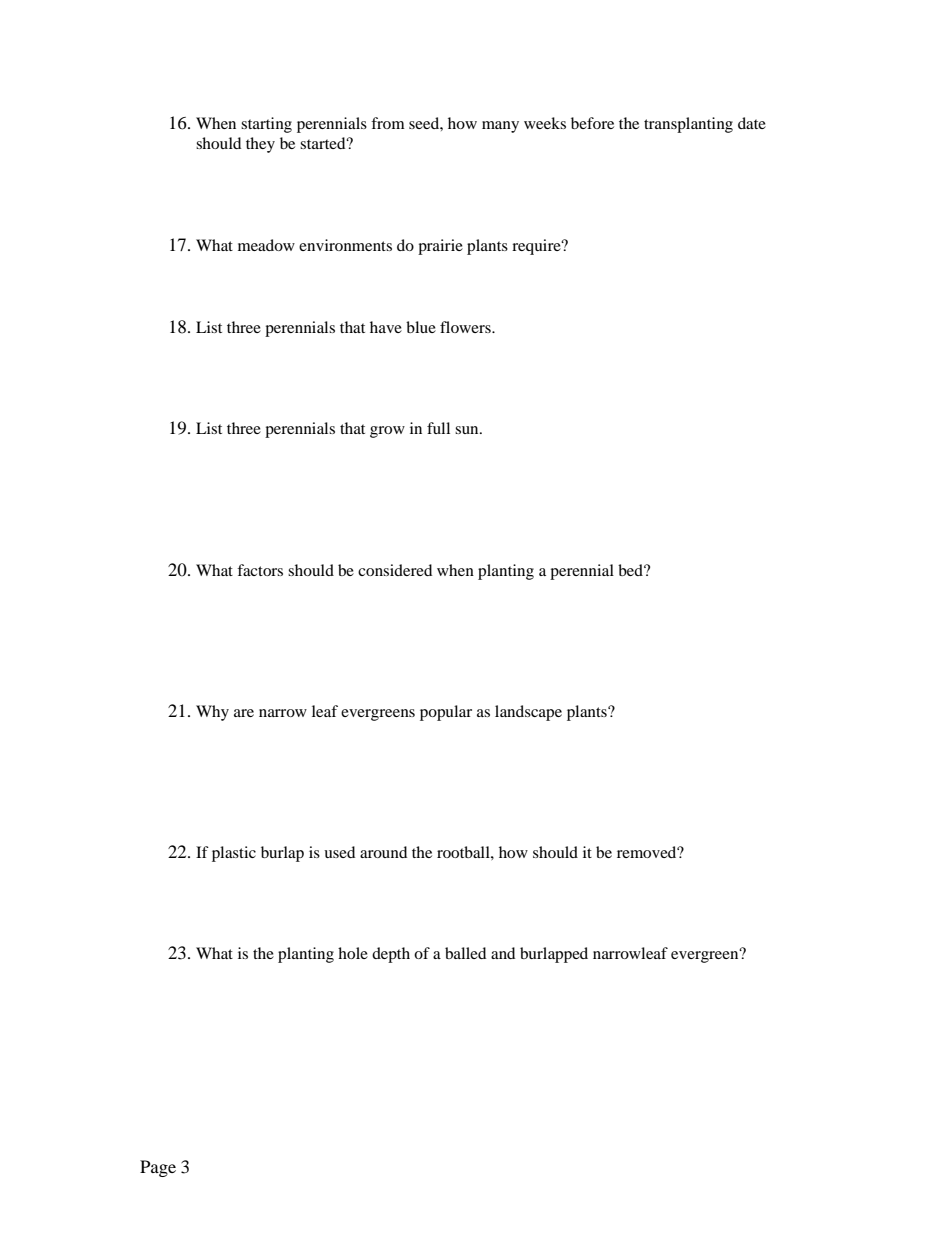  I want to click on Page, so click(158, 1168).
